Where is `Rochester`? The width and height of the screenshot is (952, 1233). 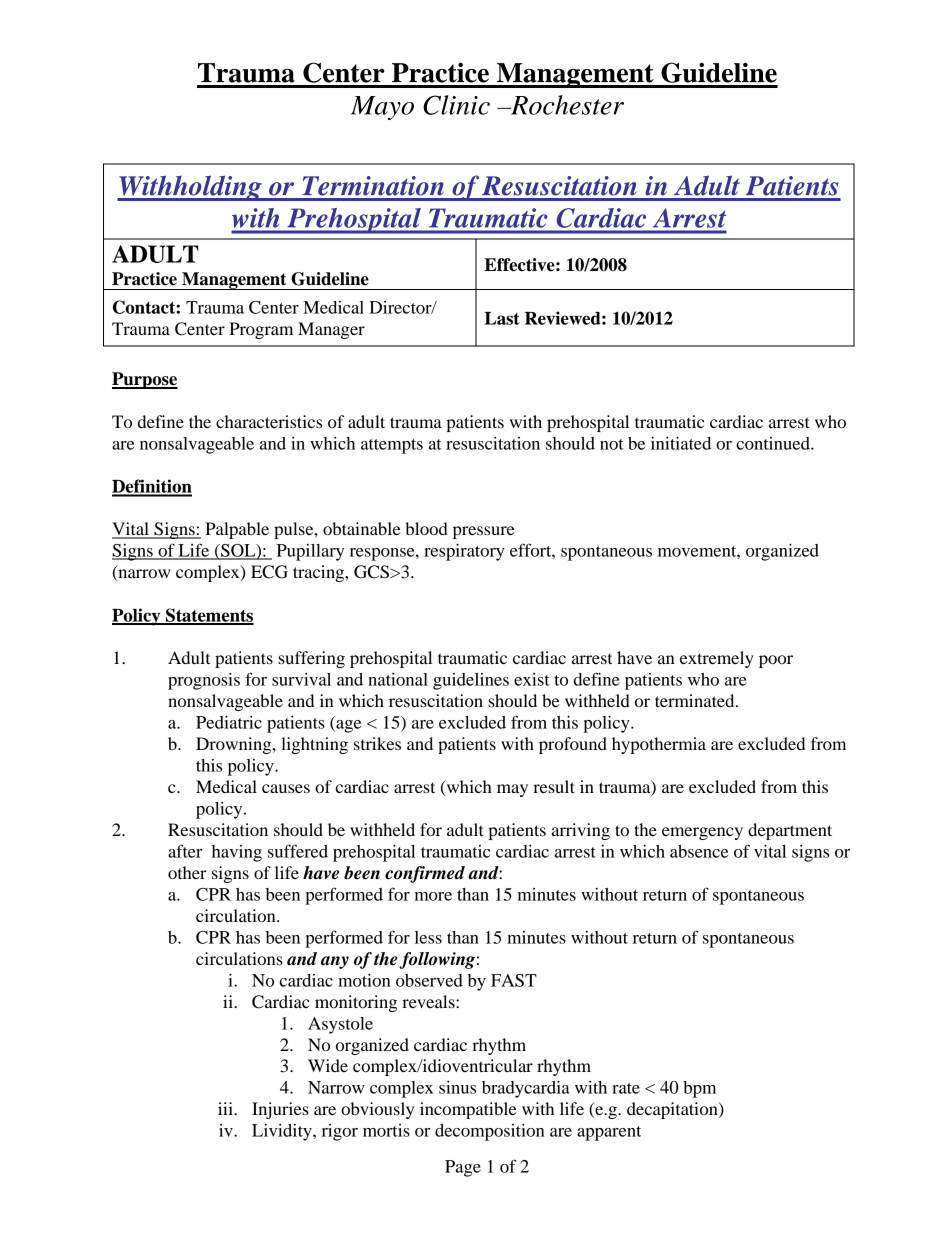 Rochester is located at coordinates (566, 105).
